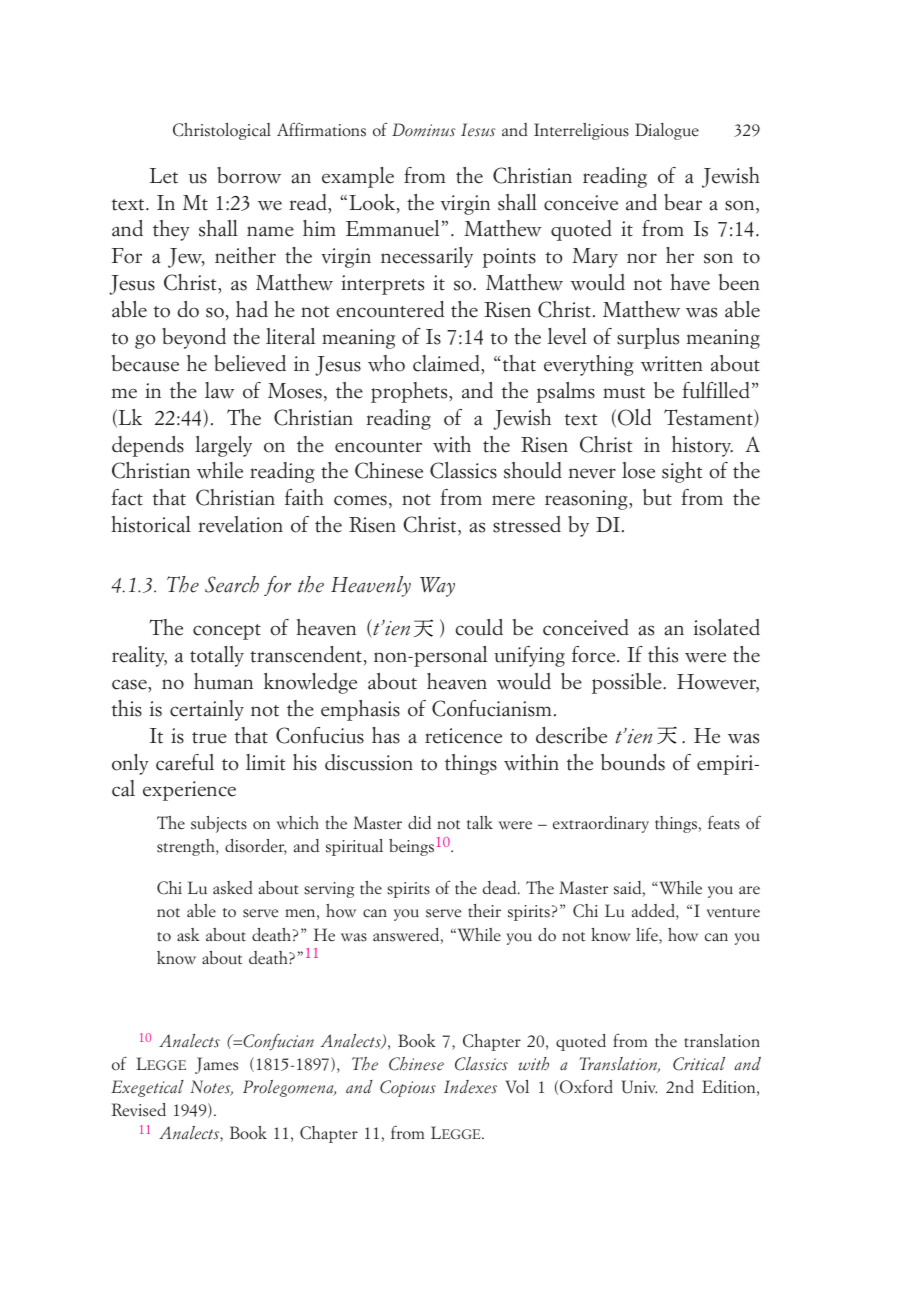 This image has height=1308, width=924. Describe the element at coordinates (216, 1065) in the image. I see `James` at that location.
